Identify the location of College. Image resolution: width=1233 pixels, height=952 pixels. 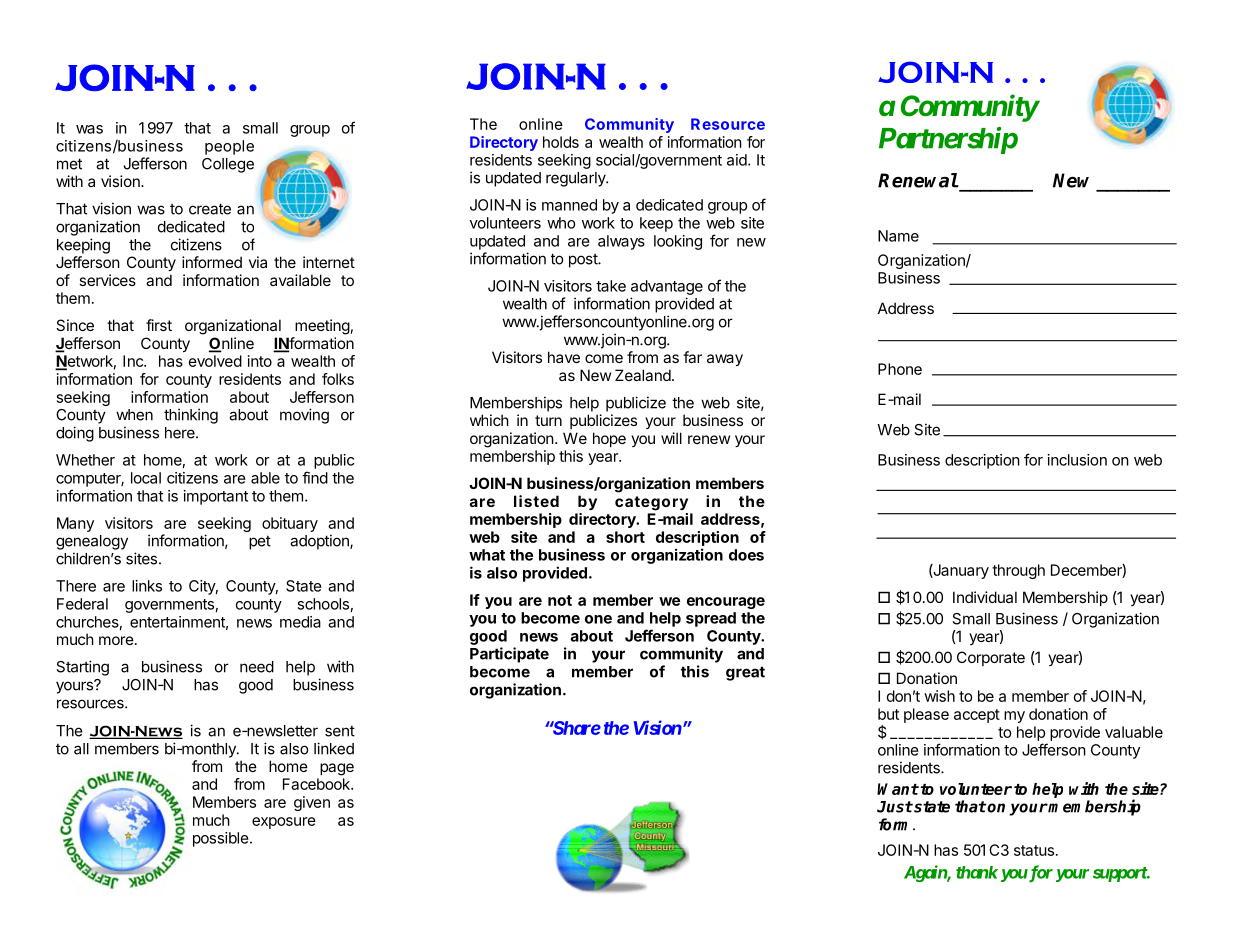
(228, 165).
